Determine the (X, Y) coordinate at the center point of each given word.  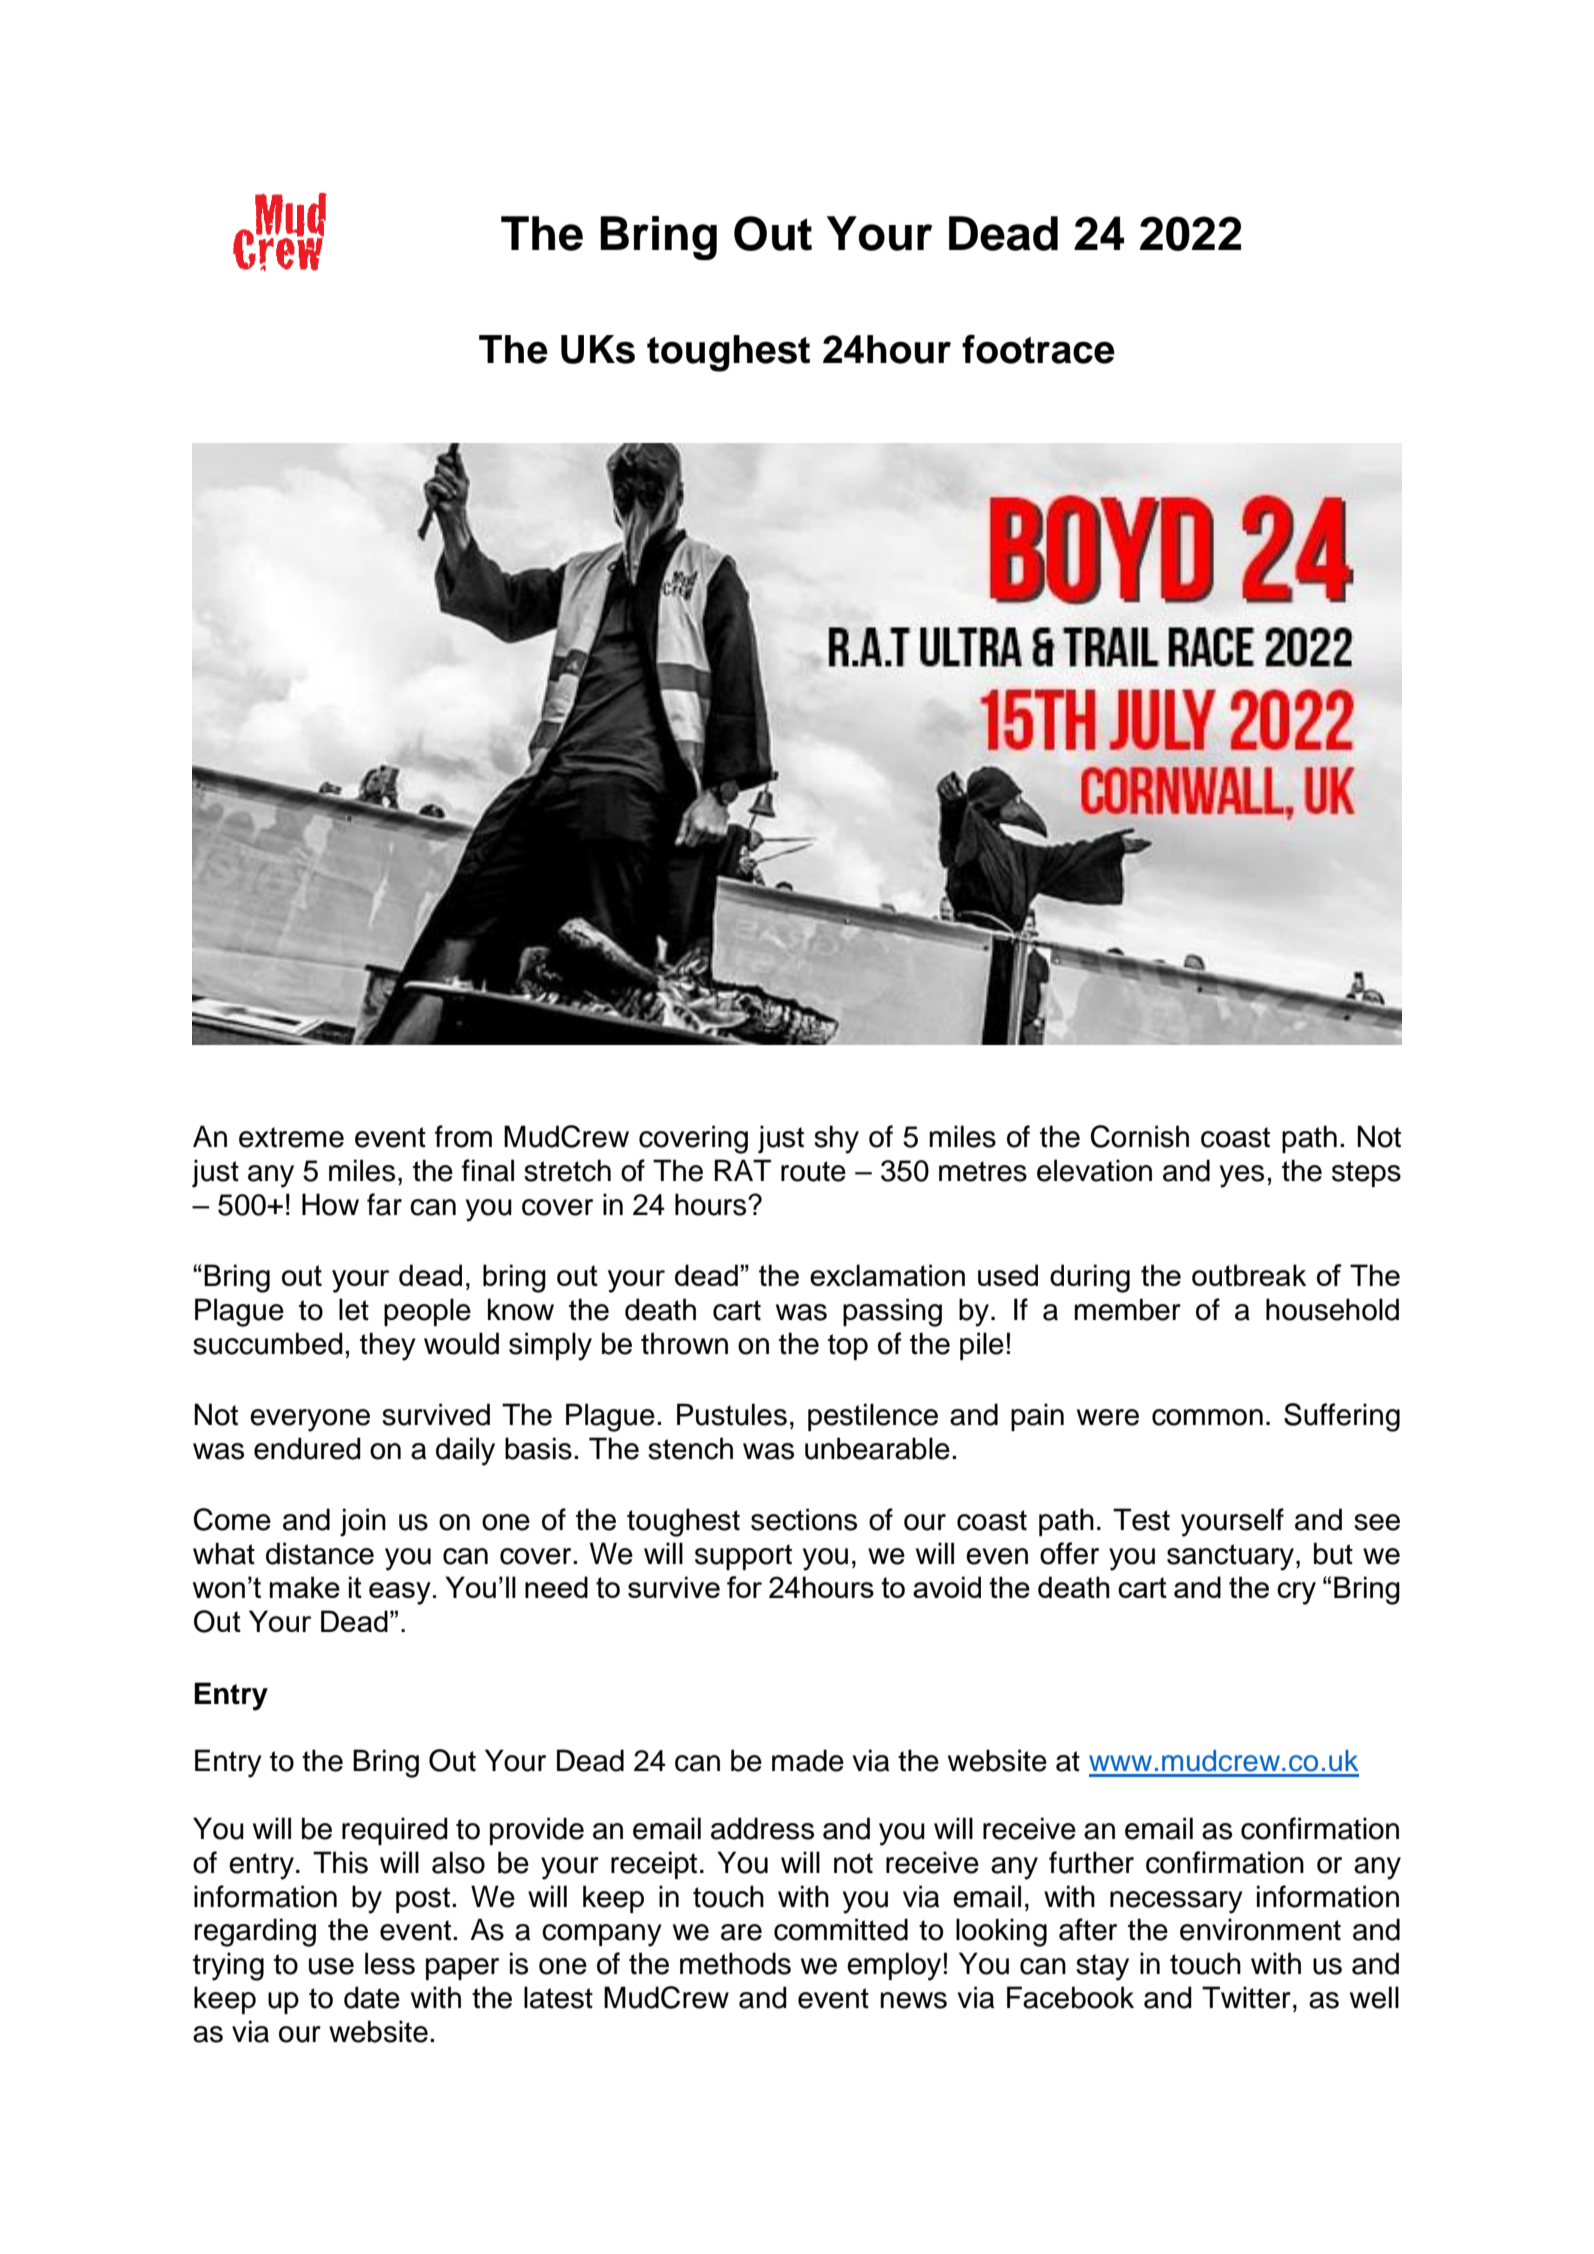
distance (320, 1553)
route (813, 1171)
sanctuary (1230, 1557)
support (743, 1557)
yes (1242, 1176)
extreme (291, 1137)
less (390, 1963)
